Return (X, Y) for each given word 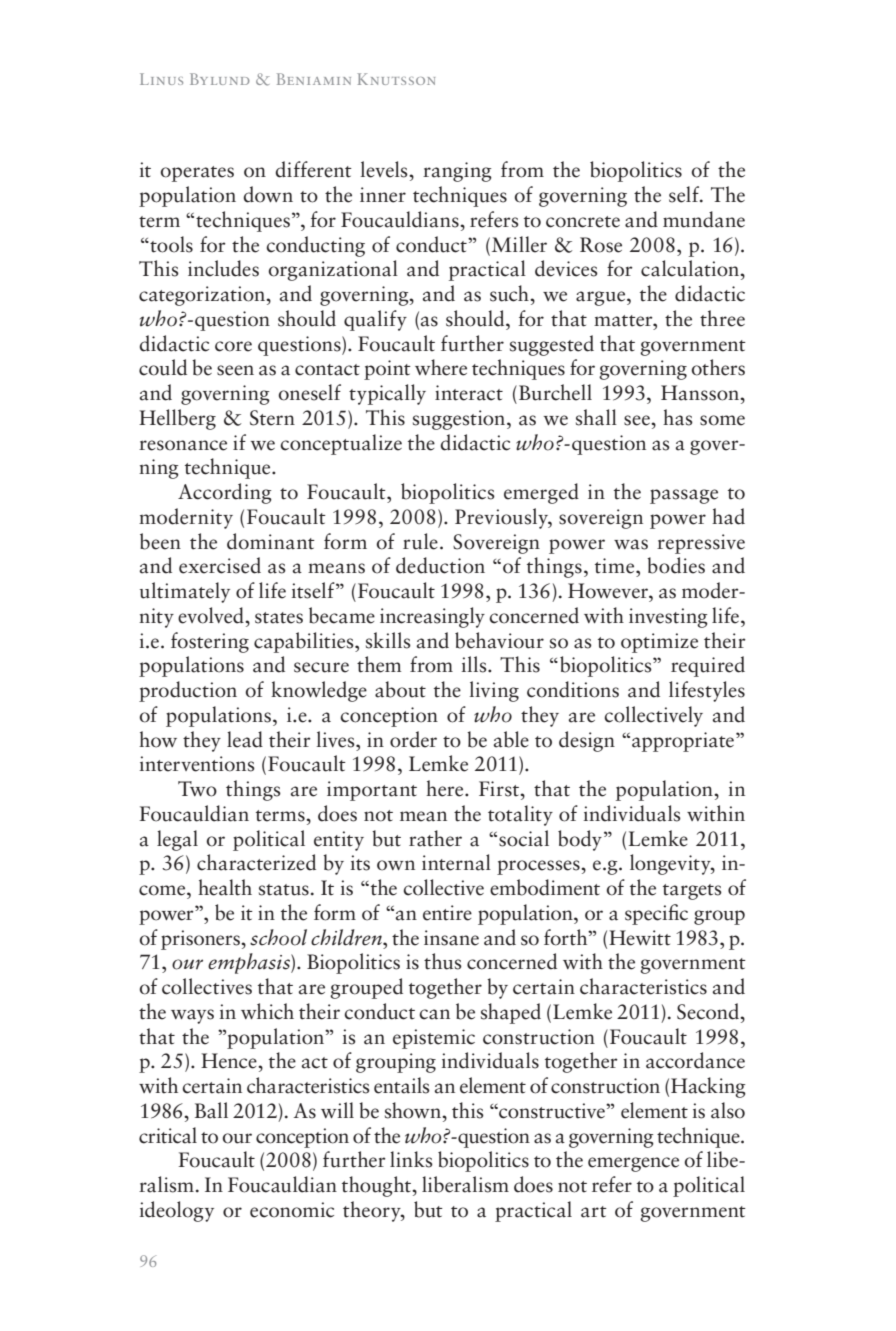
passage (684, 496)
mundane (704, 219)
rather (435, 838)
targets (692, 892)
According (225, 493)
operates (197, 174)
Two (197, 789)
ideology (176, 1211)
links (411, 1159)
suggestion (460, 420)
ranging (457, 172)
